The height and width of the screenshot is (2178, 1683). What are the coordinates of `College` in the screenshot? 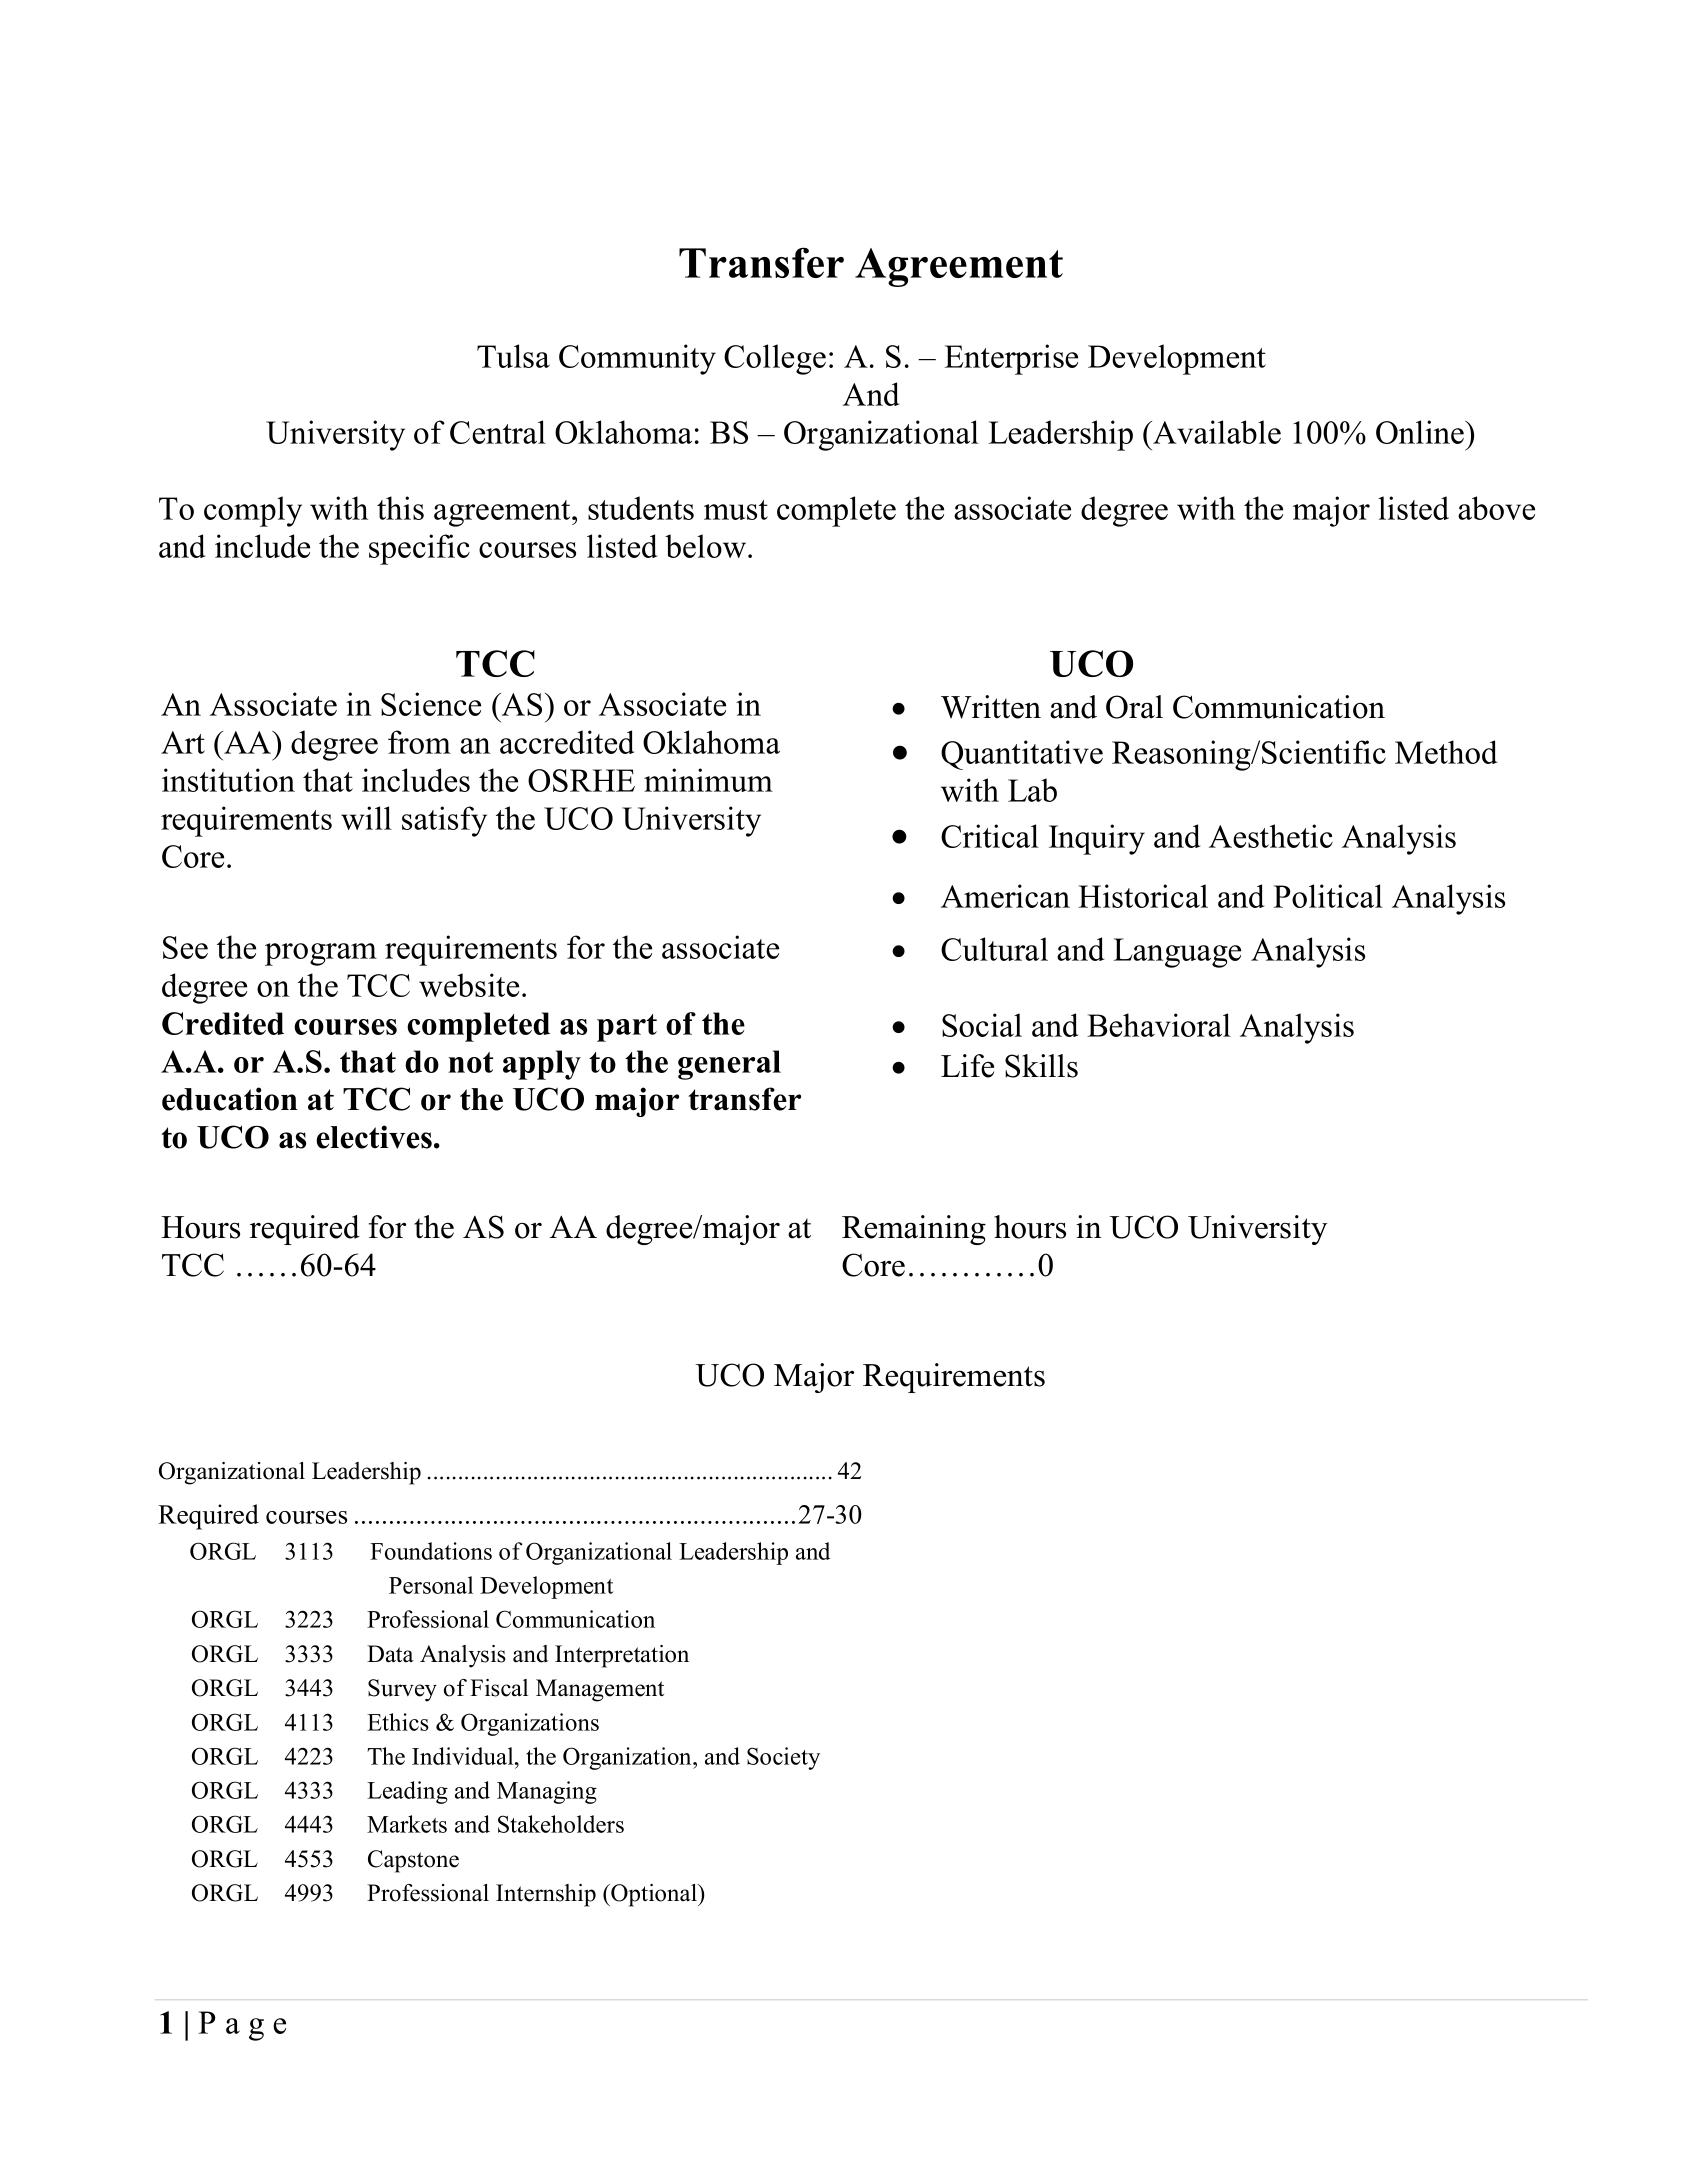 It's located at (775, 359).
